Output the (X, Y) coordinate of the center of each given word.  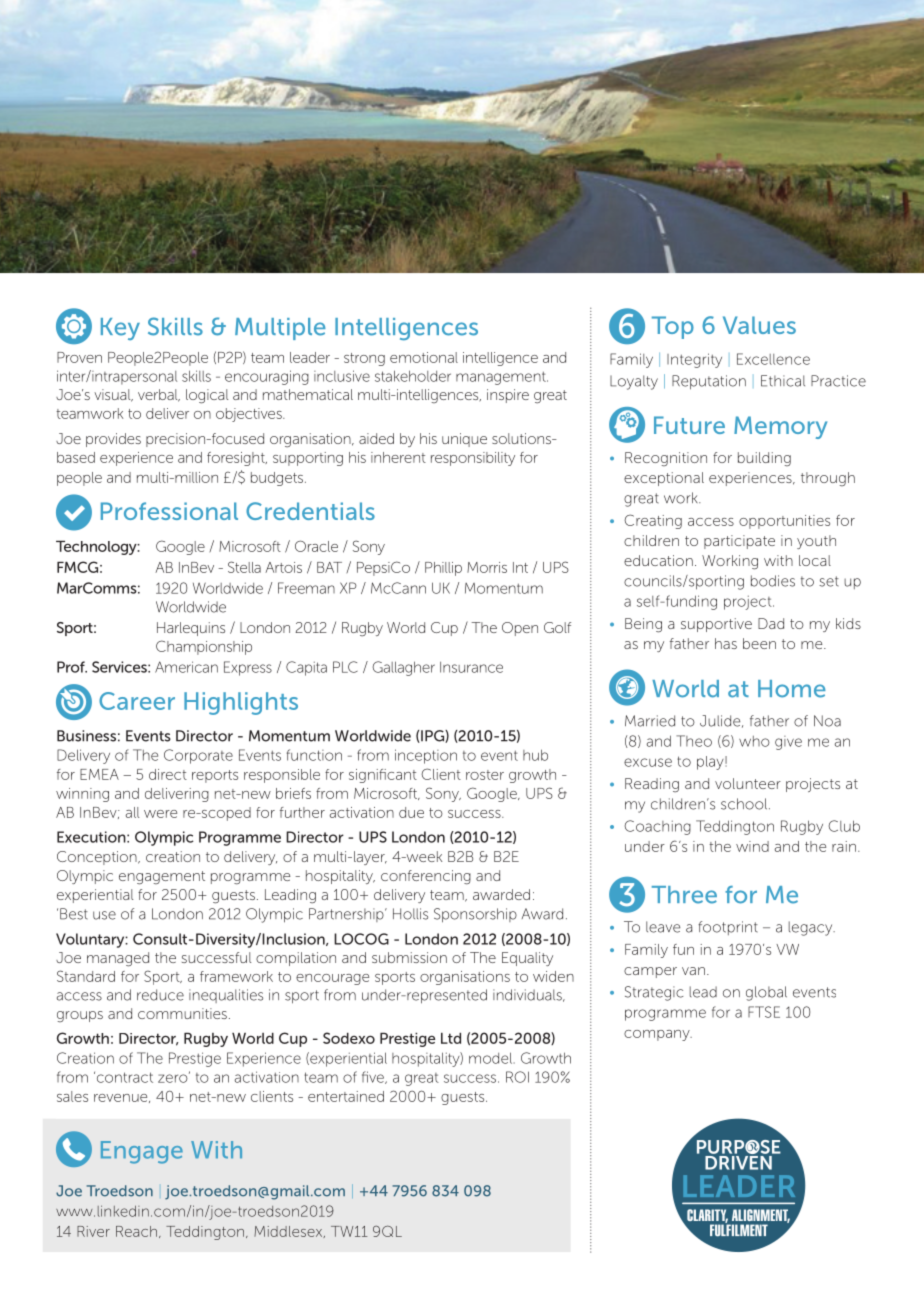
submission (409, 957)
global (766, 993)
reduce (160, 995)
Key (120, 329)
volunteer (748, 783)
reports (215, 776)
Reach (136, 1231)
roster (485, 775)
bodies (773, 581)
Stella (244, 567)
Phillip (443, 569)
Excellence (773, 359)
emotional (424, 357)
